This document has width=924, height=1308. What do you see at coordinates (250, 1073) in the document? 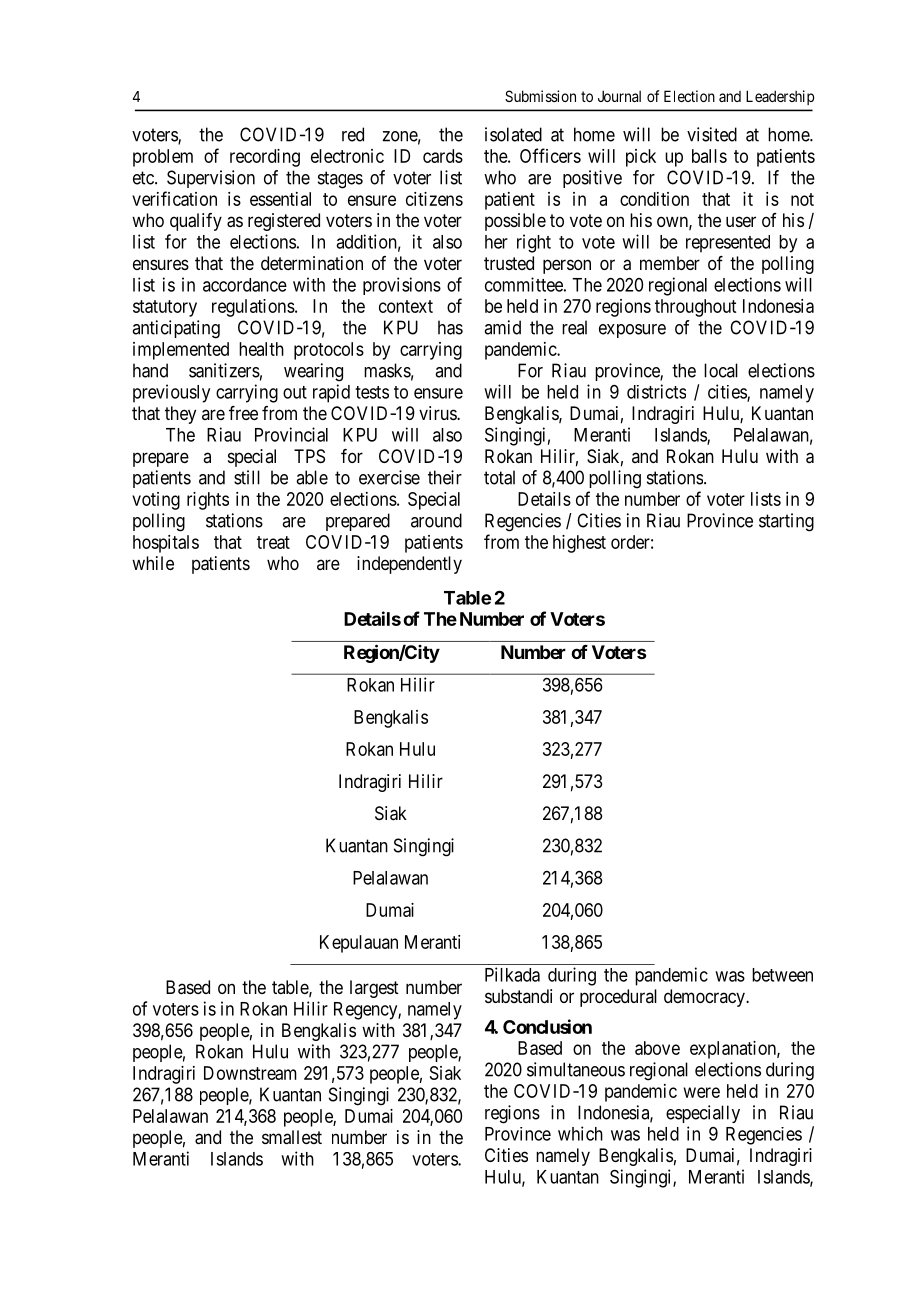
I see `Downstream` at bounding box center [250, 1073].
